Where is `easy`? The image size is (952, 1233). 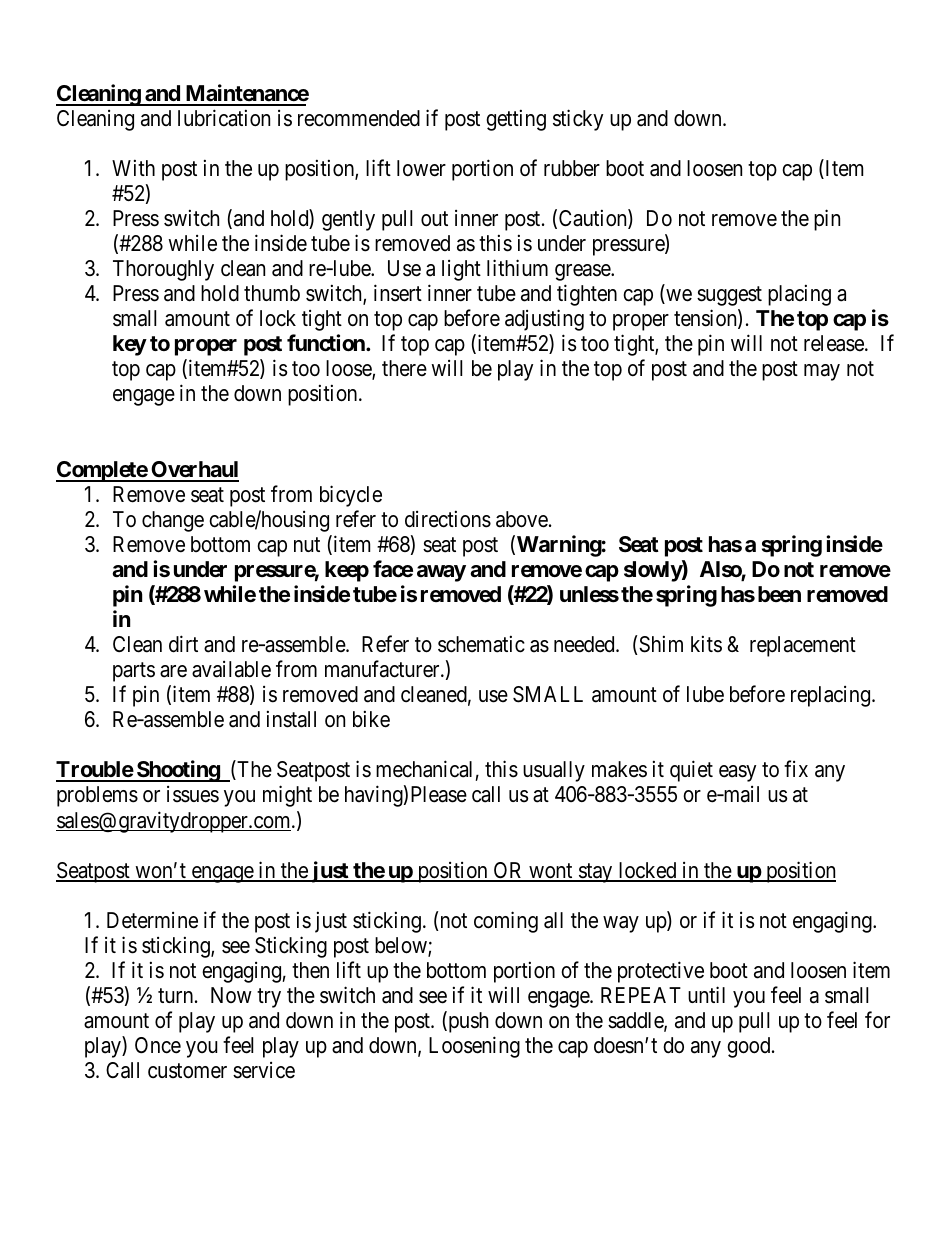 easy is located at coordinates (737, 773).
